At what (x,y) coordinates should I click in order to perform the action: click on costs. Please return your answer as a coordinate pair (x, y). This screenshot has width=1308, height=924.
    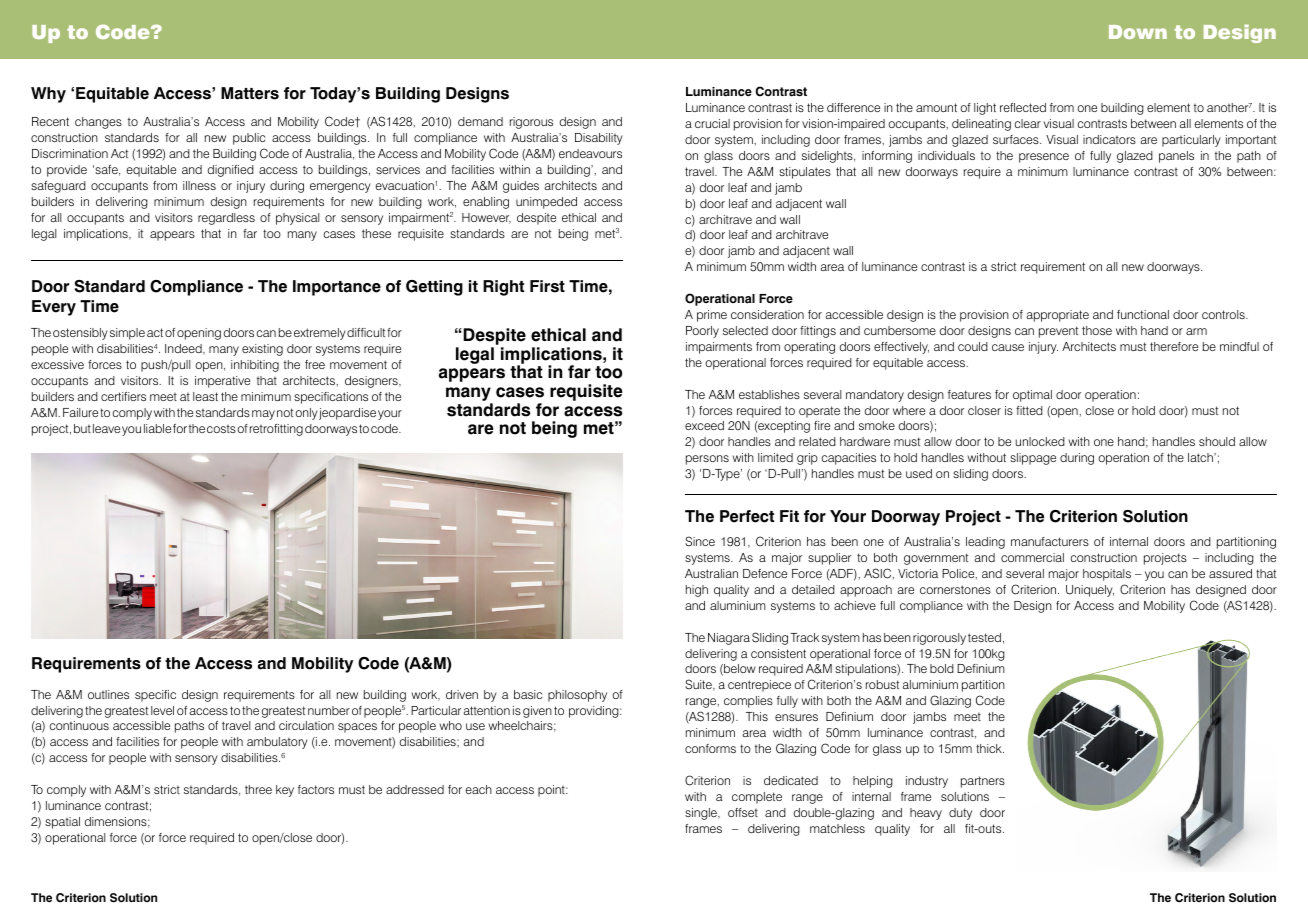
    Looking at the image, I should click on (221, 429).
